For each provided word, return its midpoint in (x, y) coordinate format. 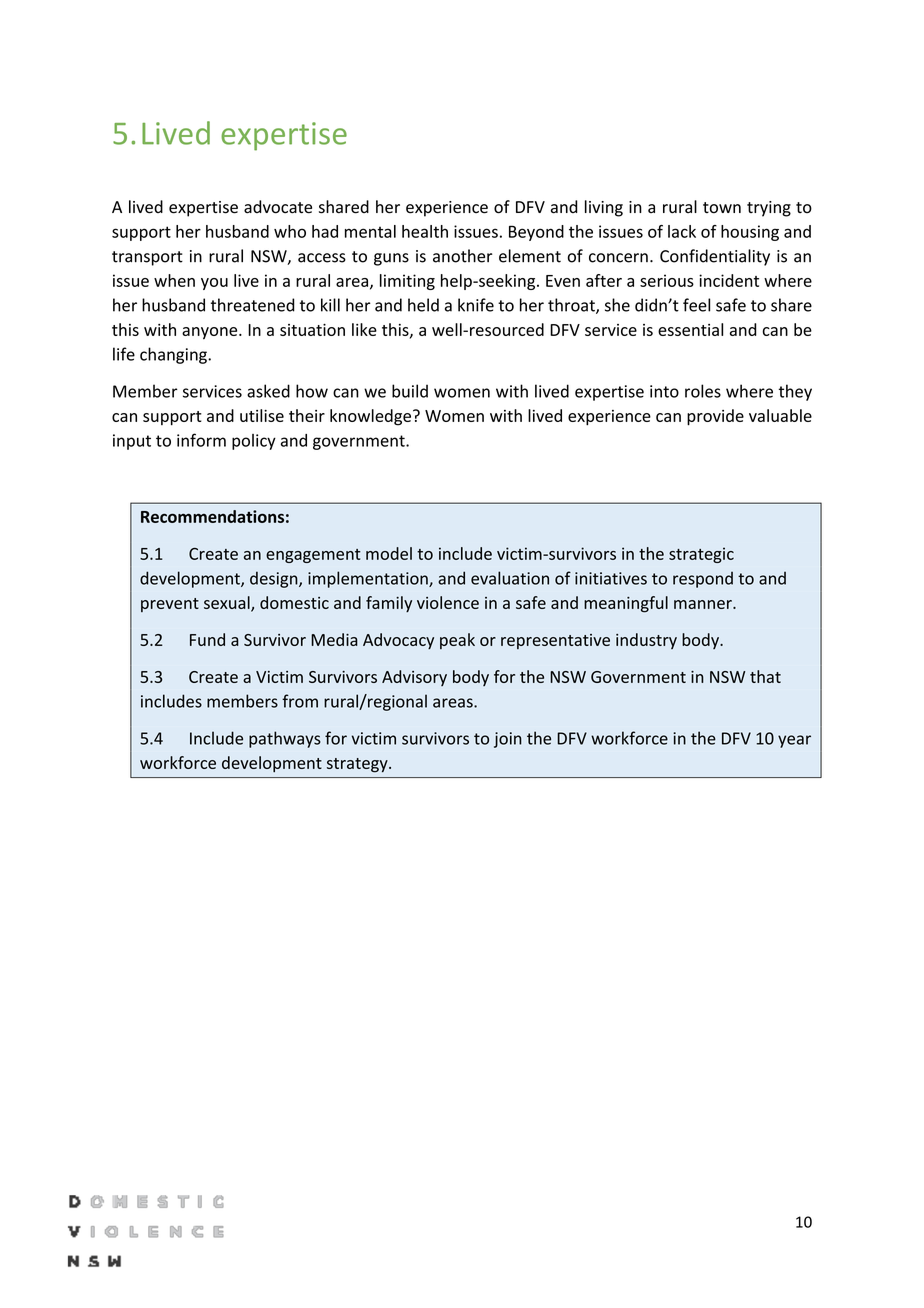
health (425, 231)
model (389, 553)
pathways (285, 739)
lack (682, 231)
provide (715, 417)
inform (201, 440)
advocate (278, 207)
